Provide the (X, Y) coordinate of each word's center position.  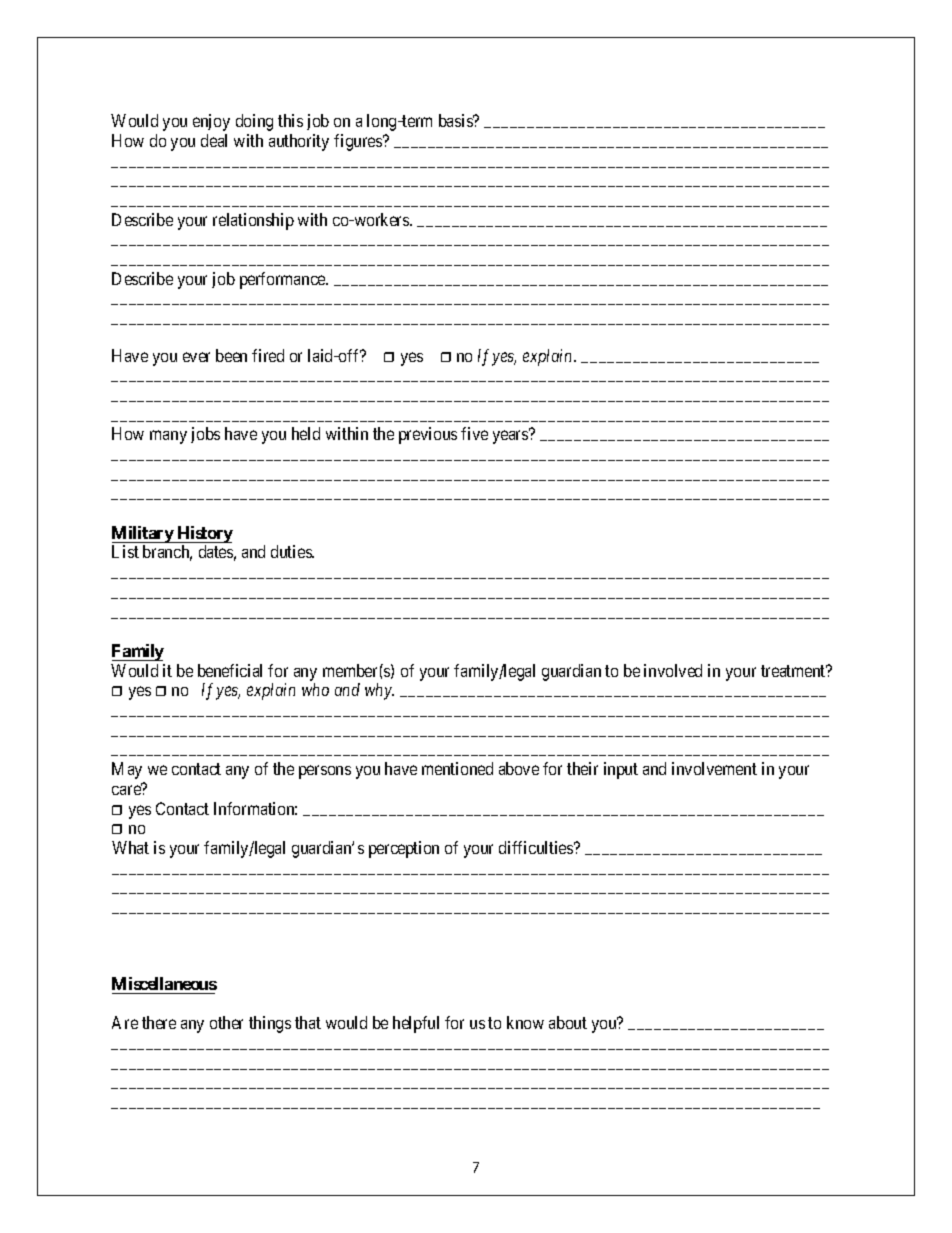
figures (359, 142)
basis (457, 120)
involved (673, 670)
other (226, 1022)
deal (214, 140)
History (204, 536)
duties (292, 551)
